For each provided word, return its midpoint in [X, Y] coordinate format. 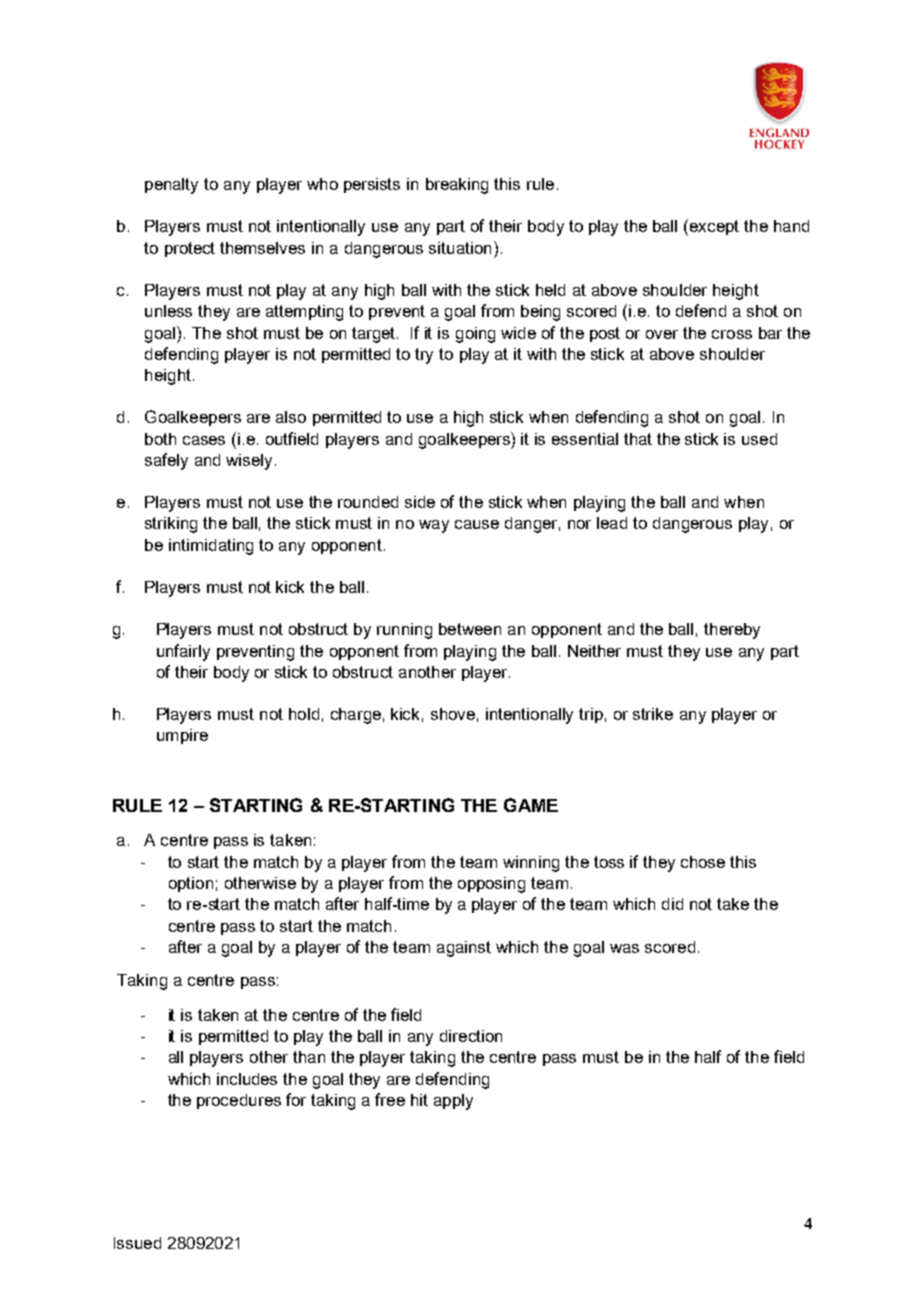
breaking [457, 186]
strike [653, 714]
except [713, 227]
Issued [137, 1243]
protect [190, 249]
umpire [182, 736]
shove [453, 714]
